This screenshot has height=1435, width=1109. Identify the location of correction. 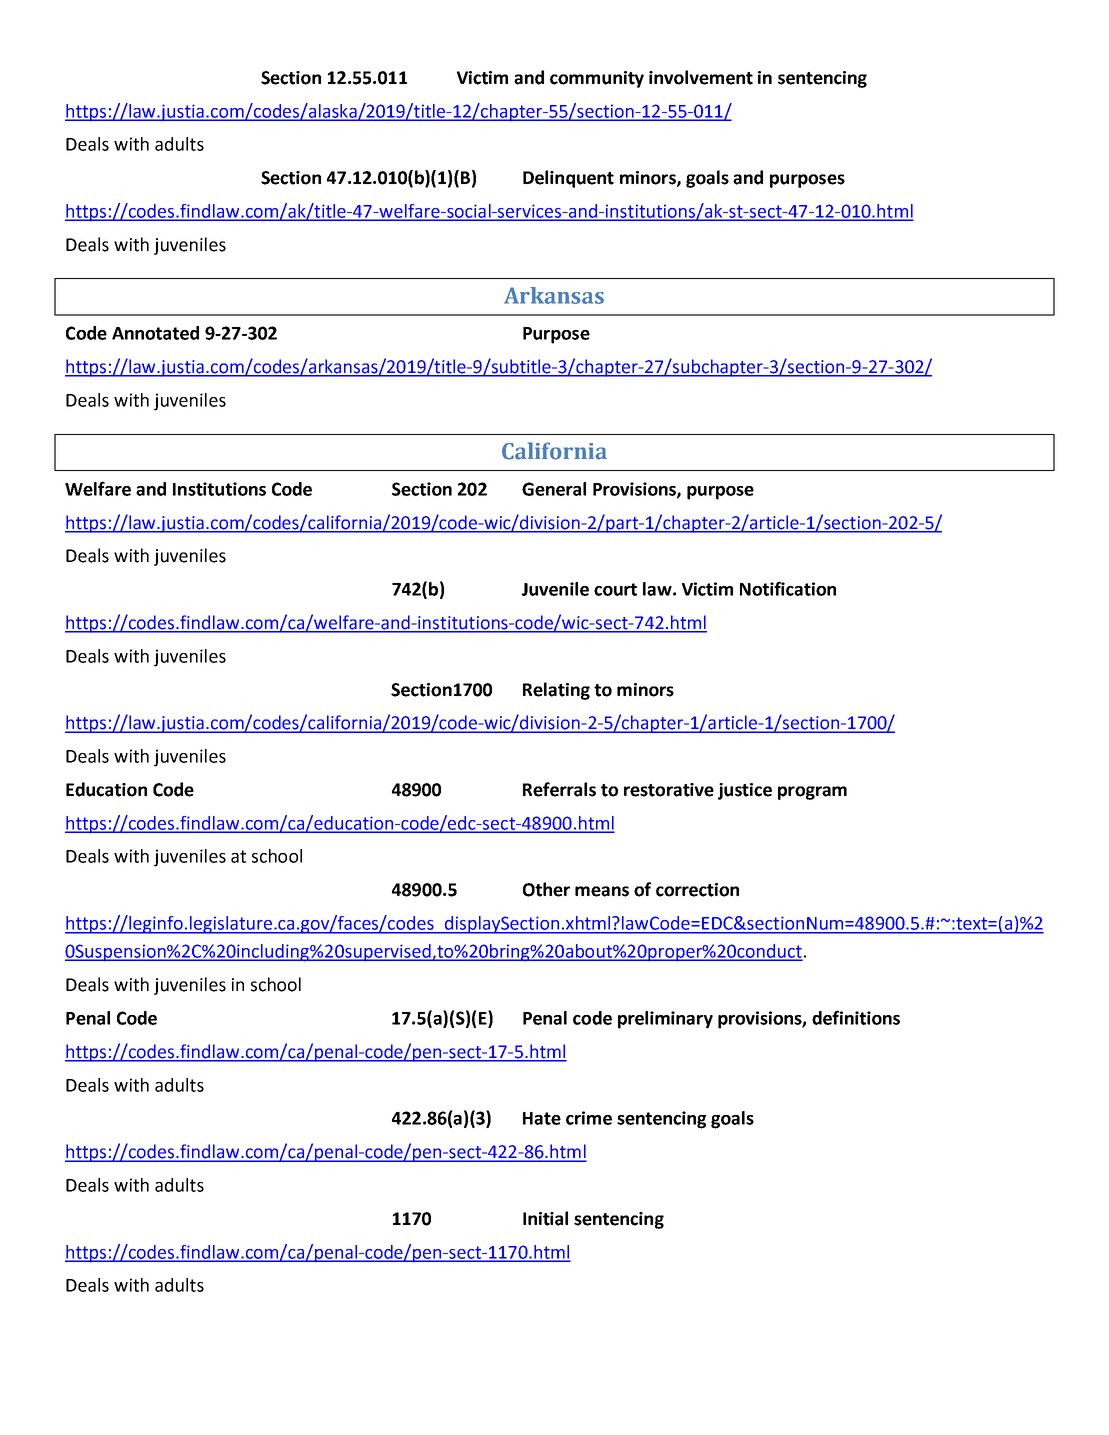
(697, 890).
